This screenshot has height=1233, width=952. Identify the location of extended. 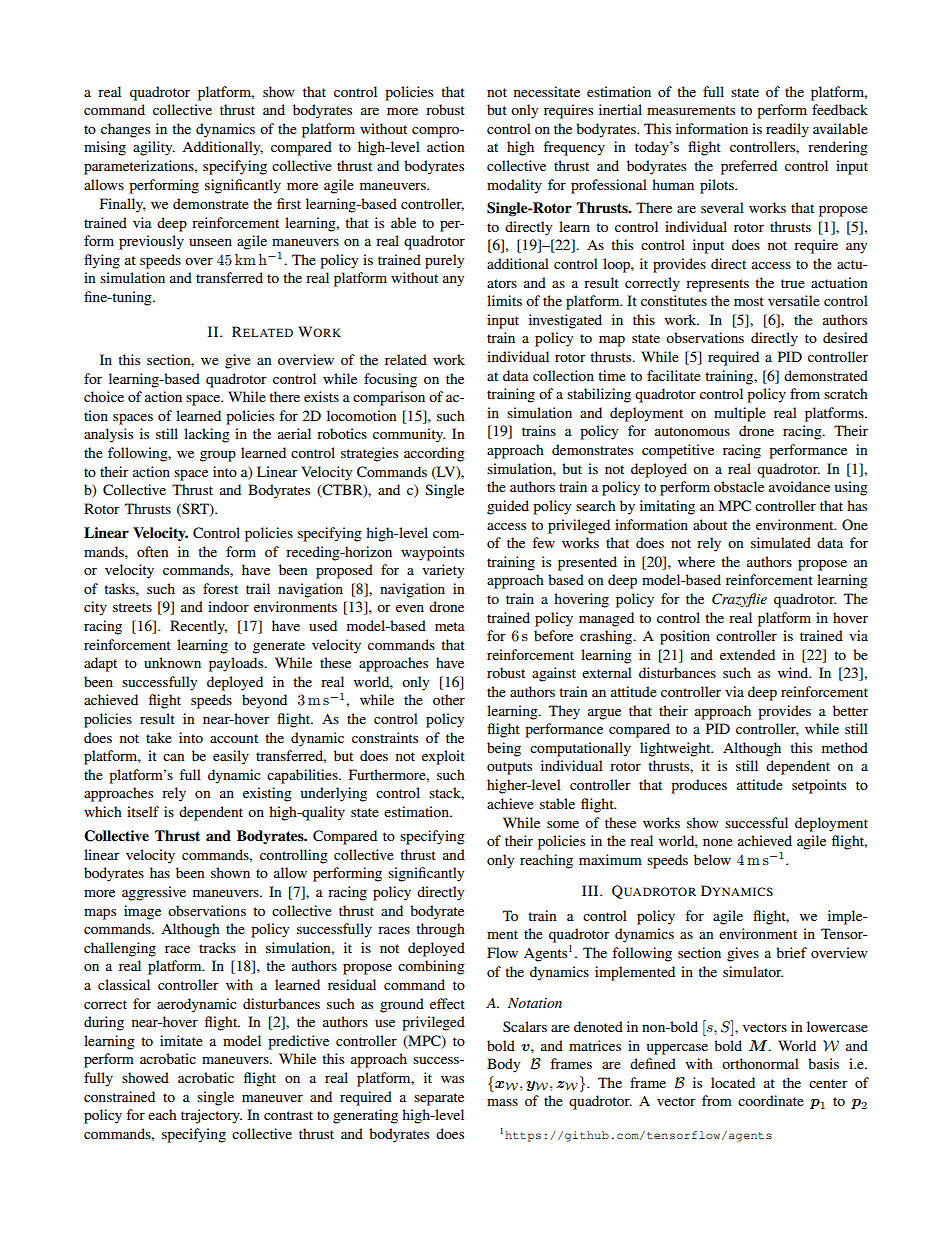
(747, 654).
